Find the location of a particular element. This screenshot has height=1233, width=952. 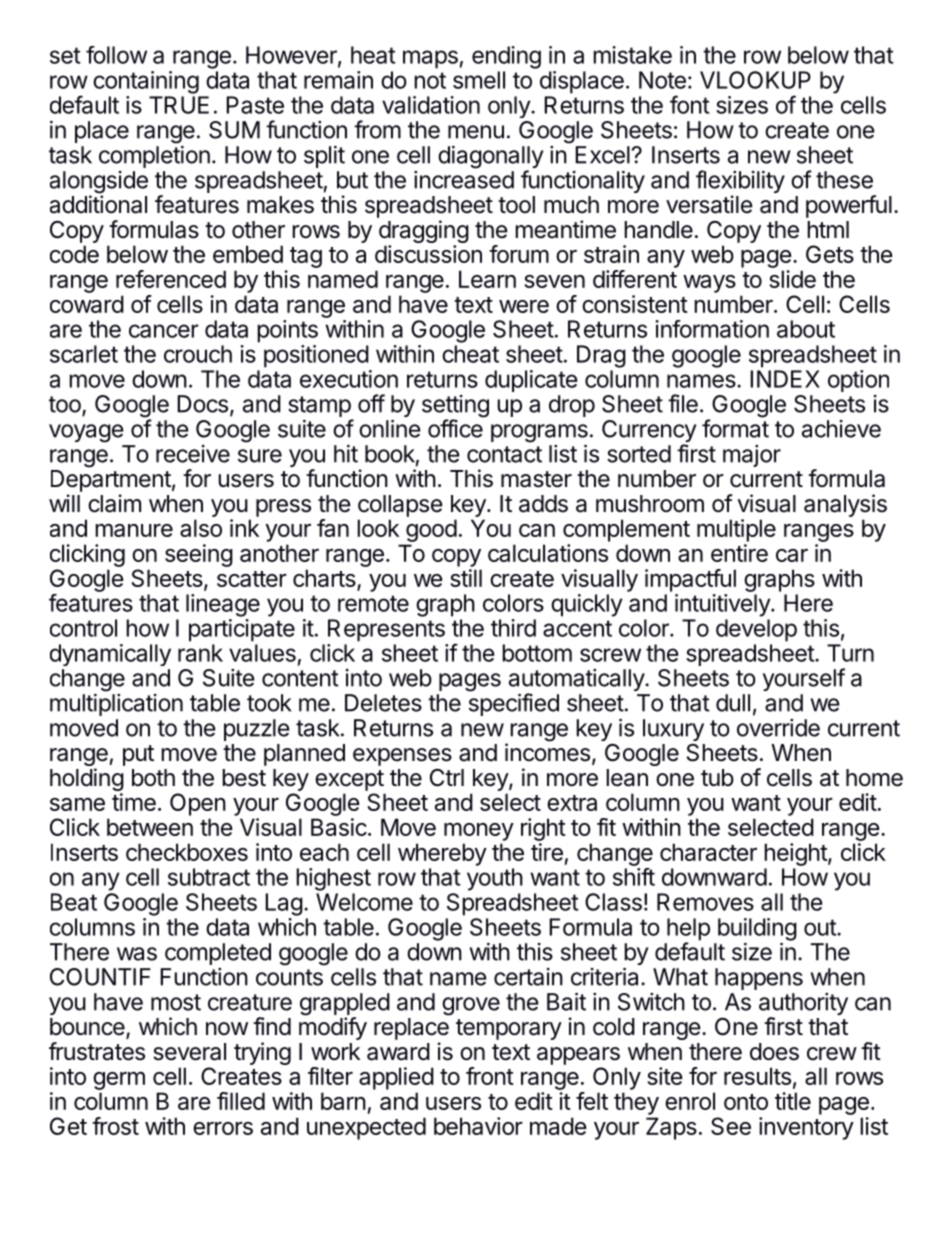

were is located at coordinates (524, 306).
